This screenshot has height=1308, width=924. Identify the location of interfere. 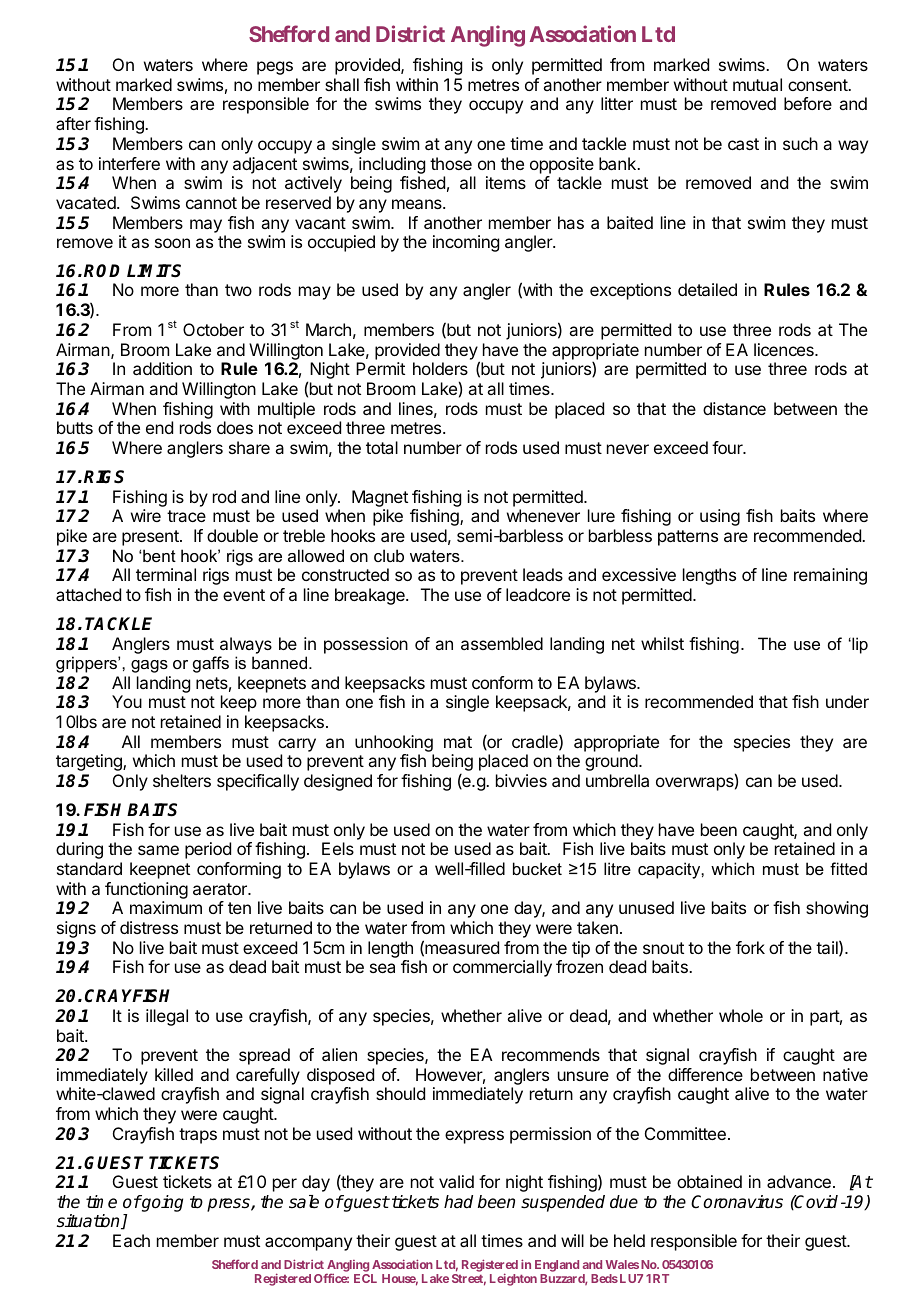
(129, 163).
